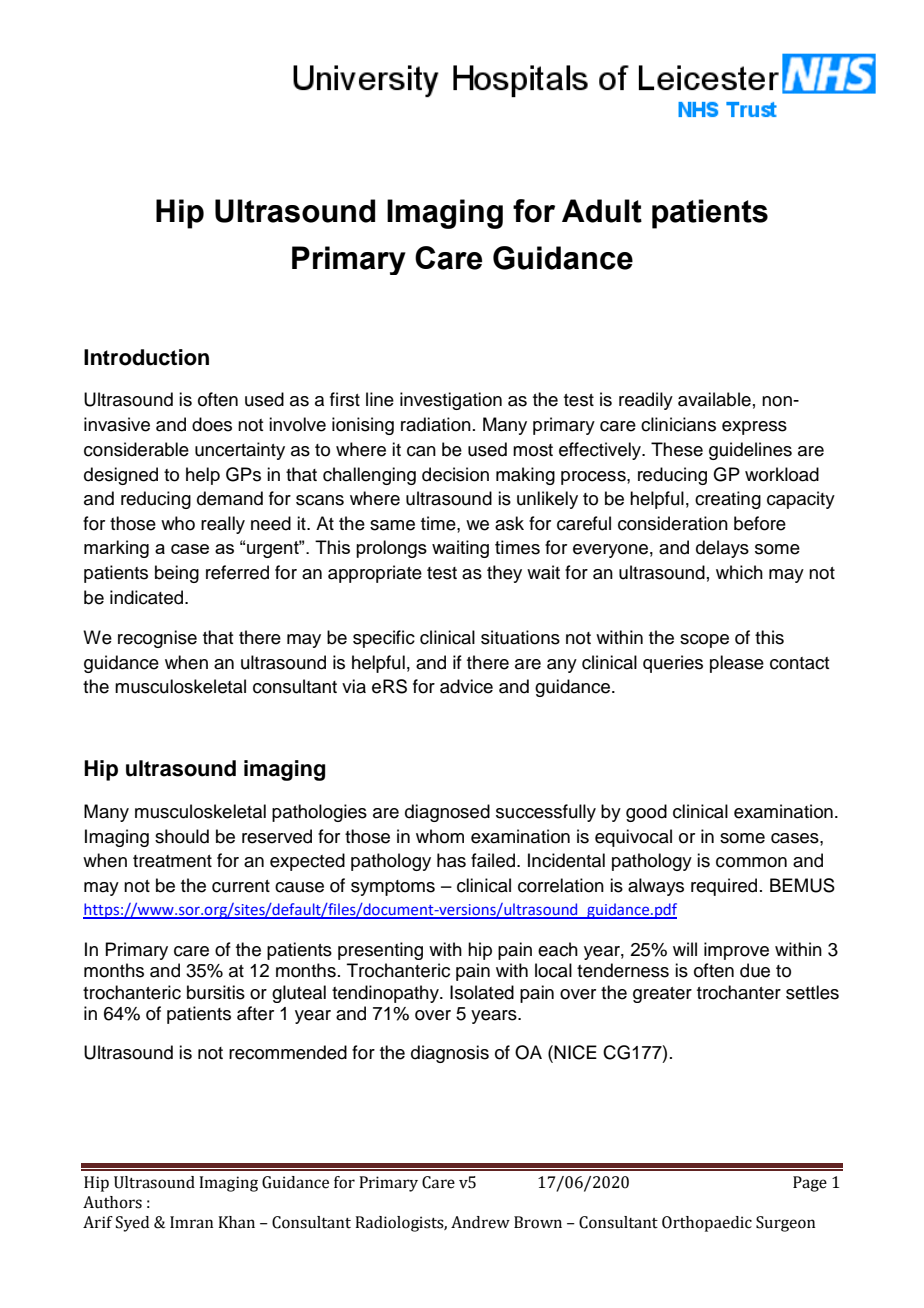 The height and width of the screenshot is (1308, 924). Describe the element at coordinates (157, 639) in the screenshot. I see `recognise` at that location.
